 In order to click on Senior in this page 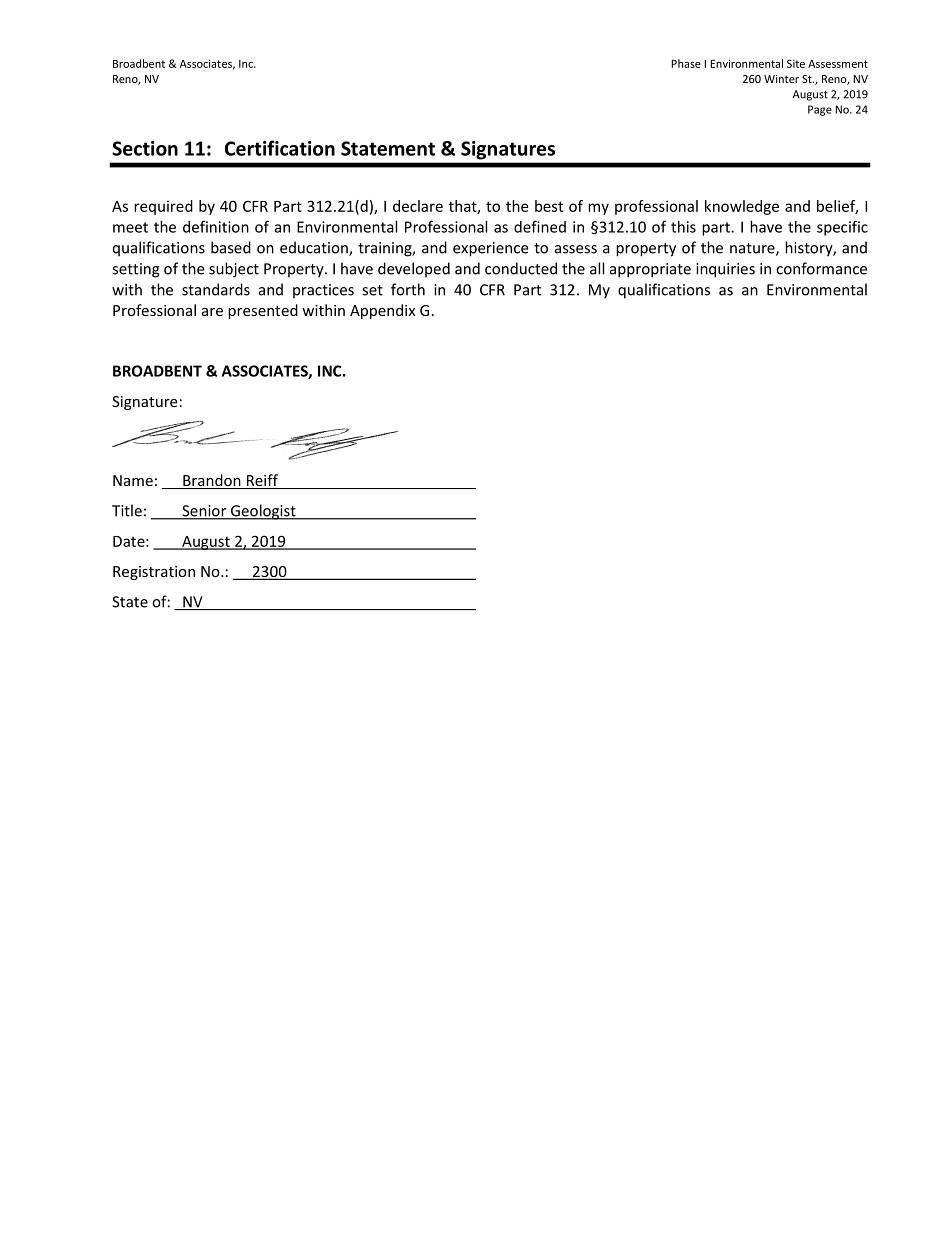, I will do `click(204, 512)`.
